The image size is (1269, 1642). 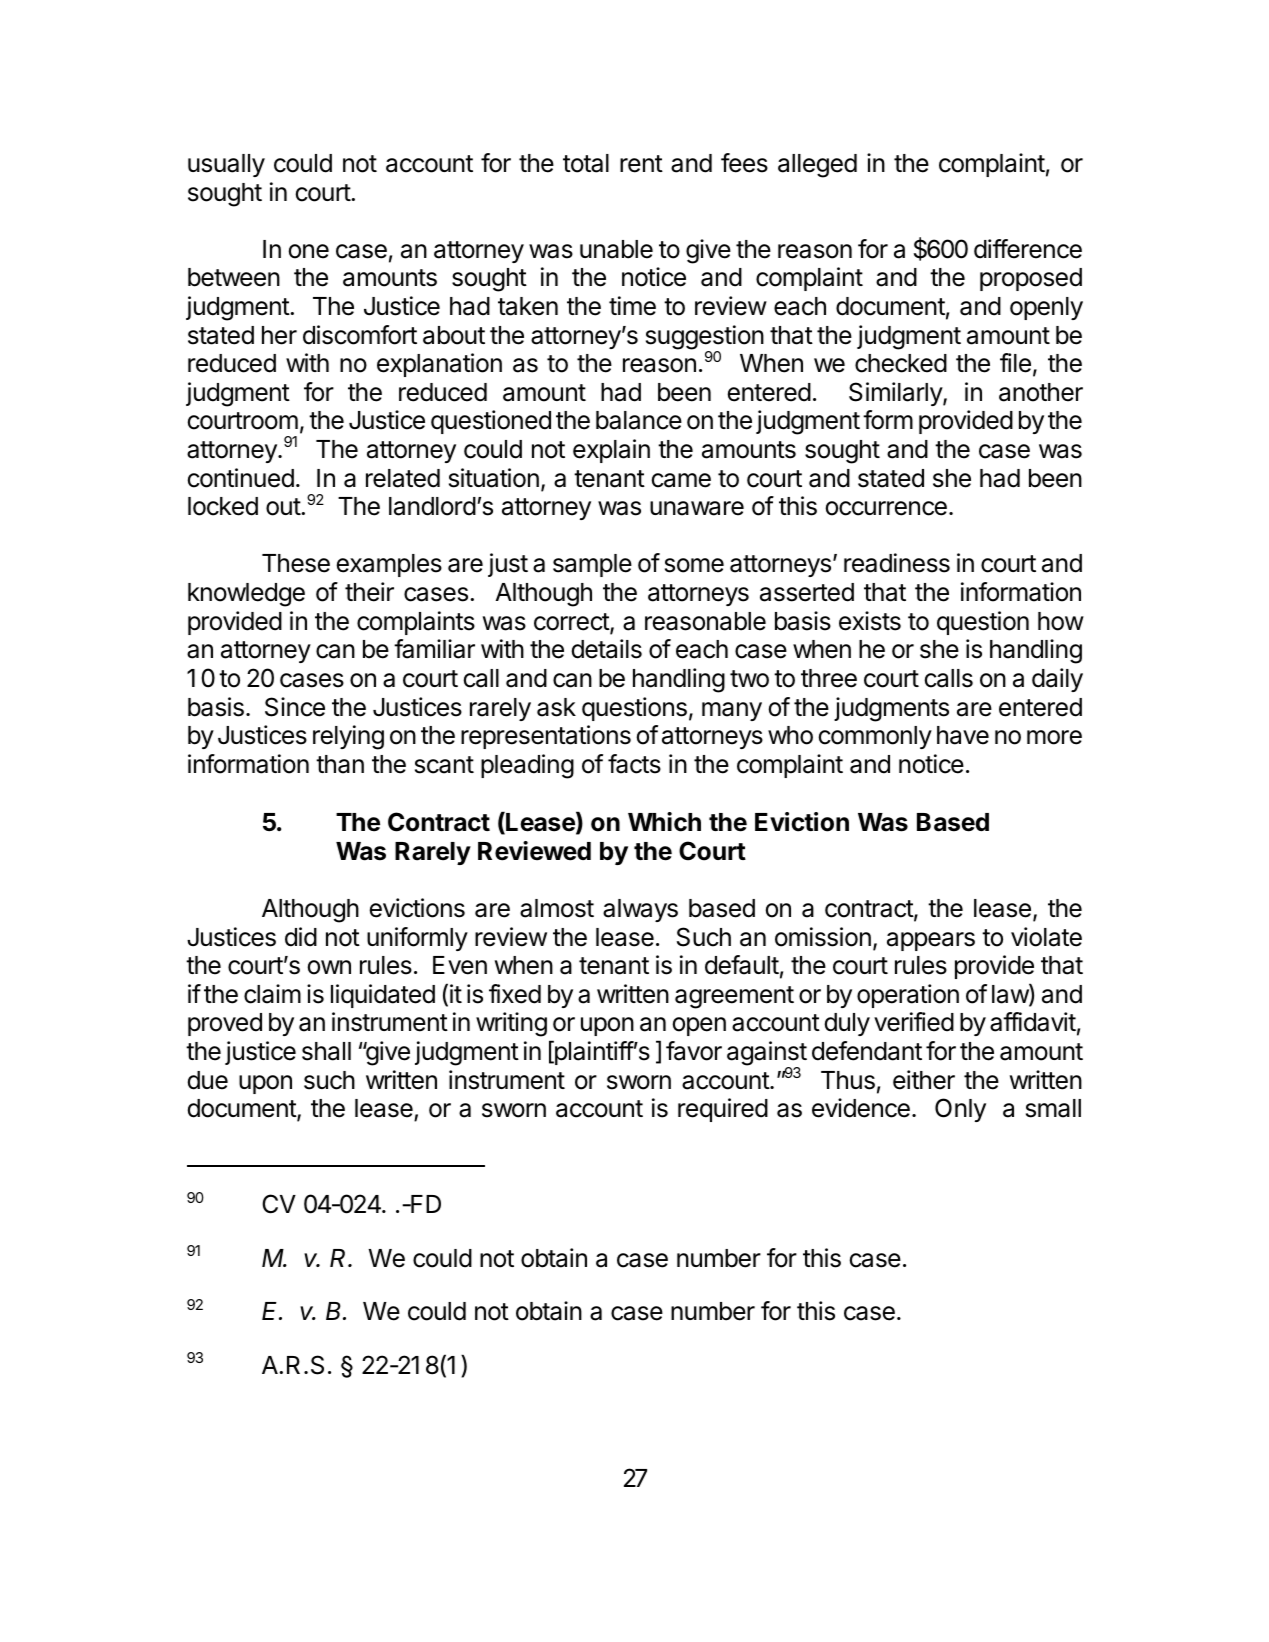 What do you see at coordinates (924, 1080) in the screenshot?
I see `either` at bounding box center [924, 1080].
